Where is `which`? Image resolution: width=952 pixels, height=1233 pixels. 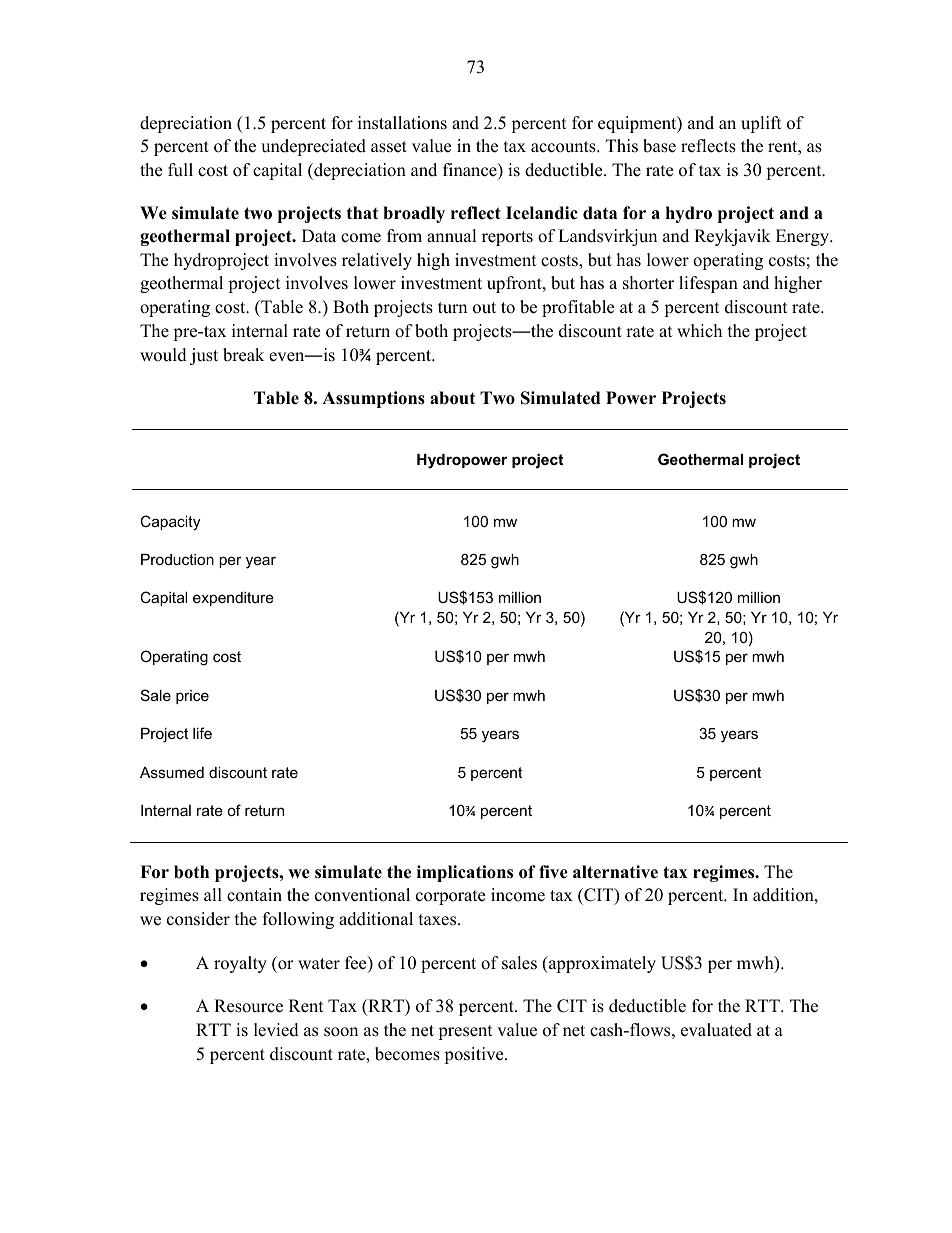 which is located at coordinates (699, 331).
